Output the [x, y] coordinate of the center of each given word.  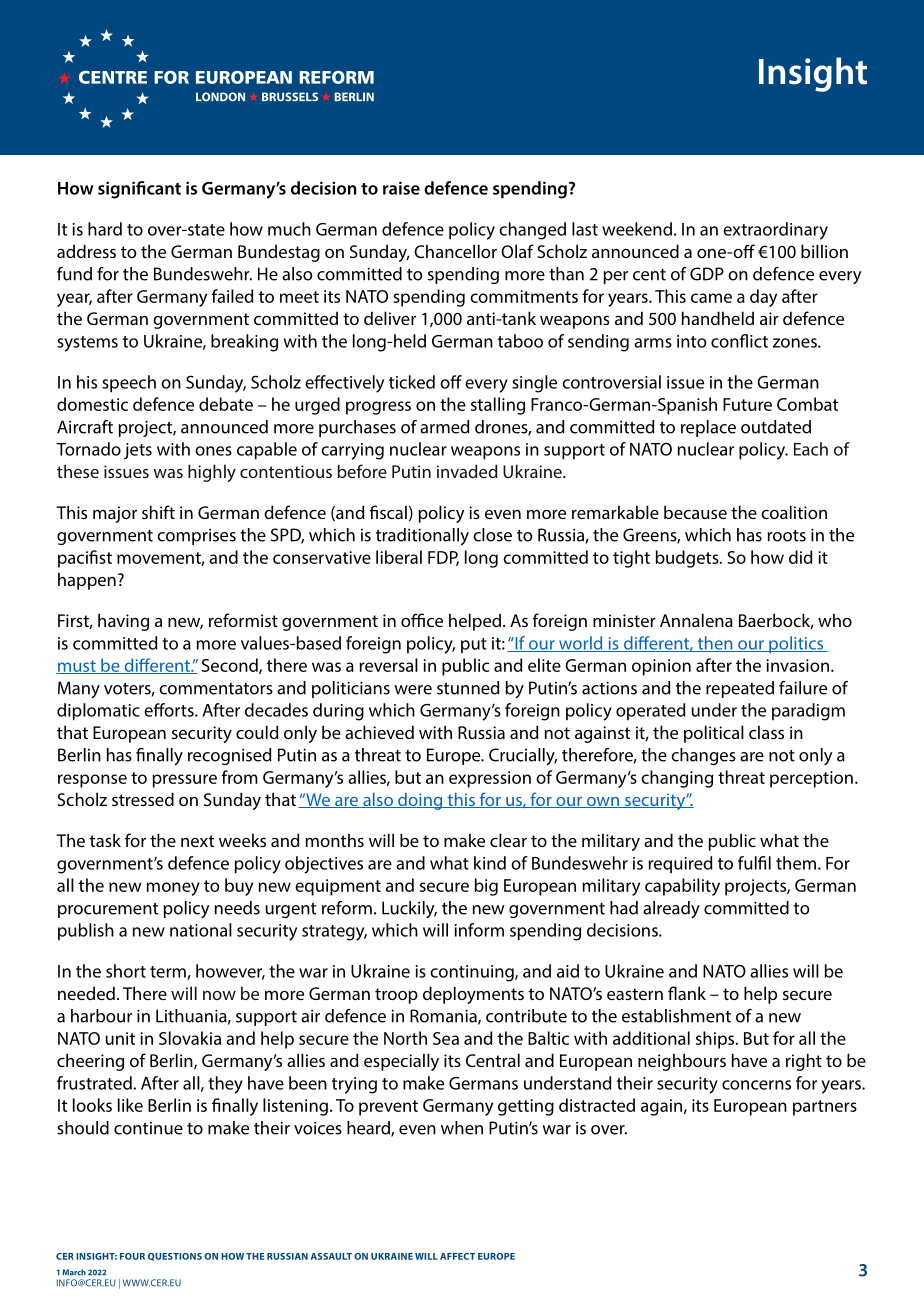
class [766, 732]
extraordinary [775, 231]
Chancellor [455, 251]
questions [175, 1257]
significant [139, 190]
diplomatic [98, 711]
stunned [468, 688]
